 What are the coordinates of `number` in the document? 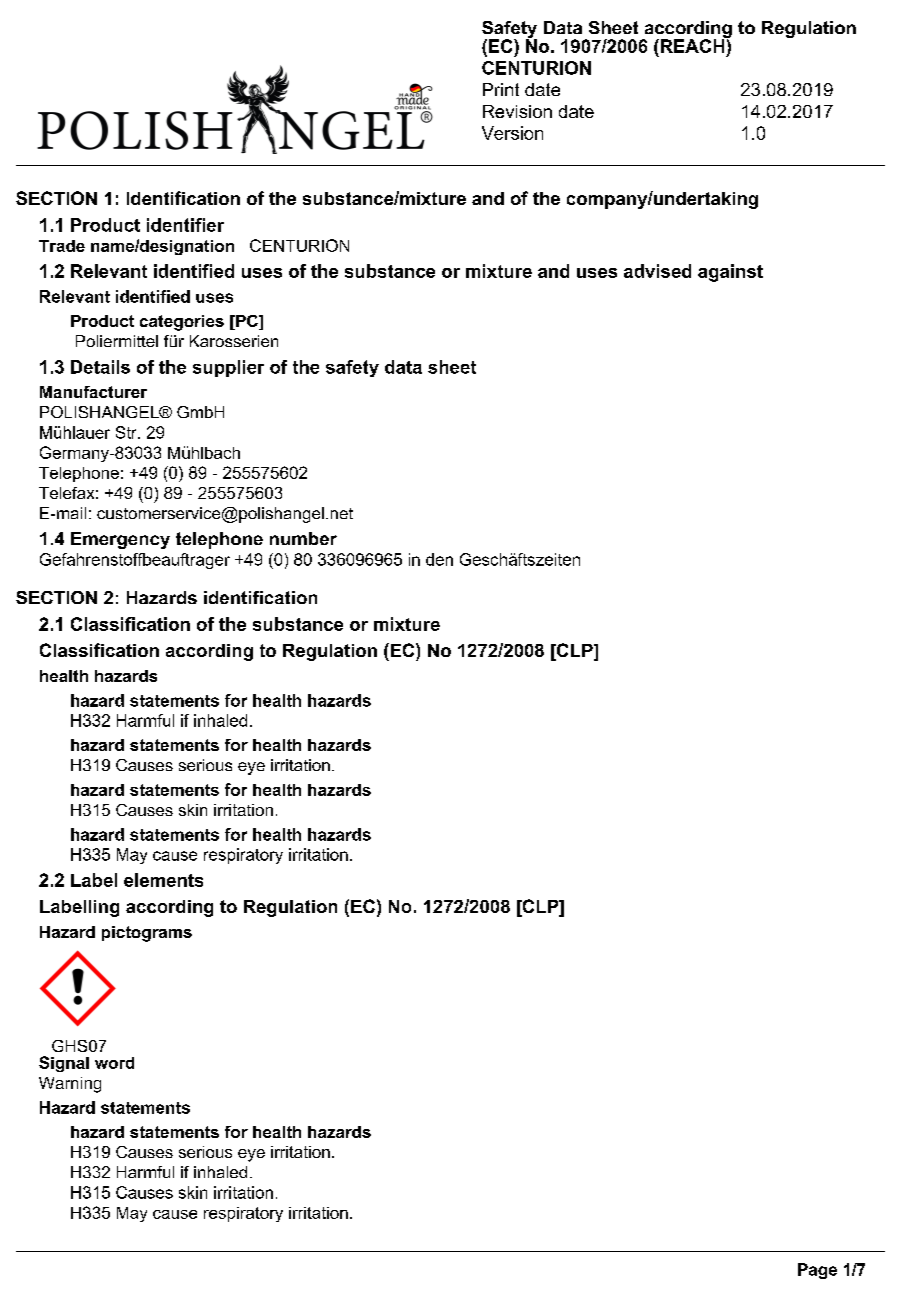 It's located at (303, 538).
